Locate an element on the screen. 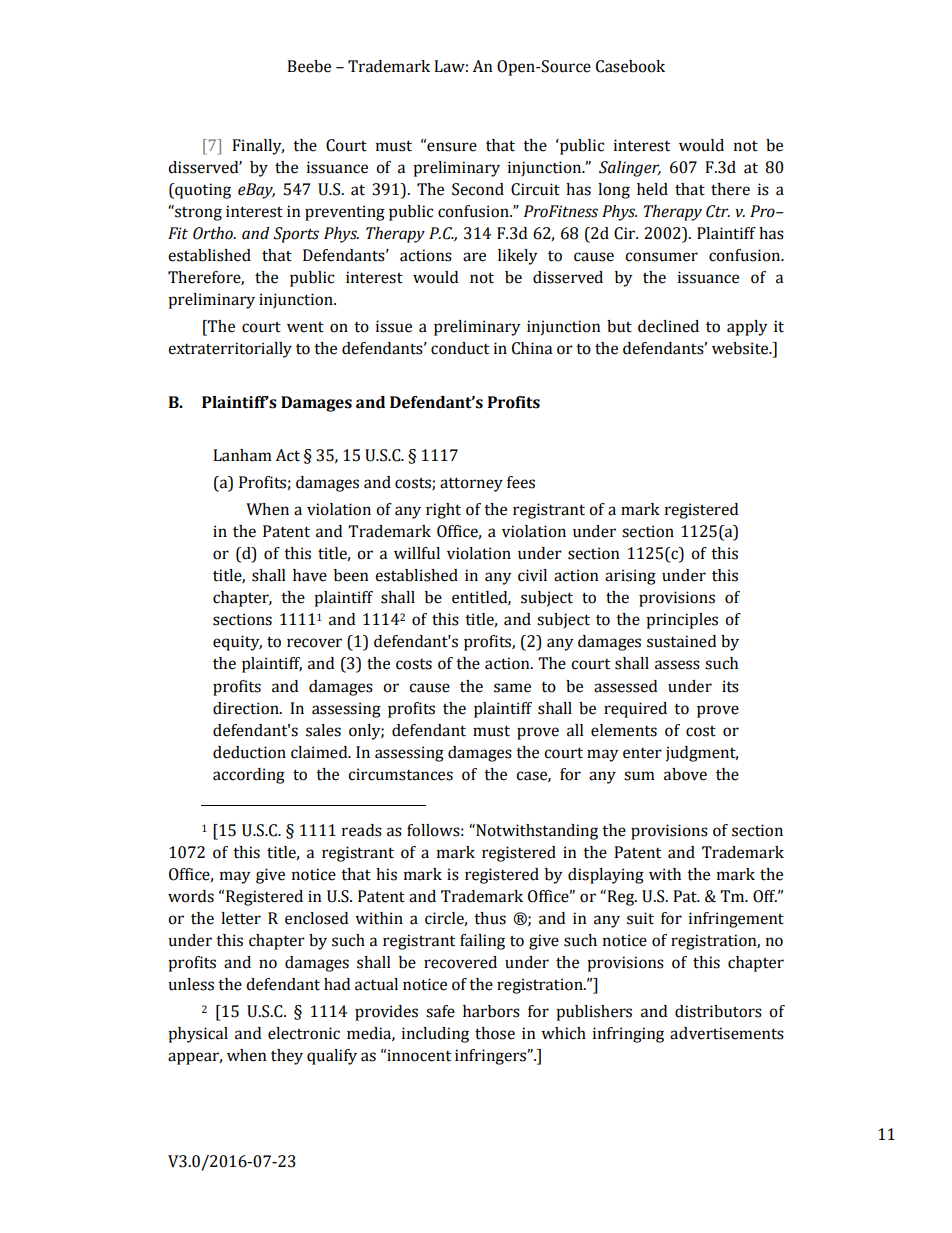  website is located at coordinates (741, 348).
